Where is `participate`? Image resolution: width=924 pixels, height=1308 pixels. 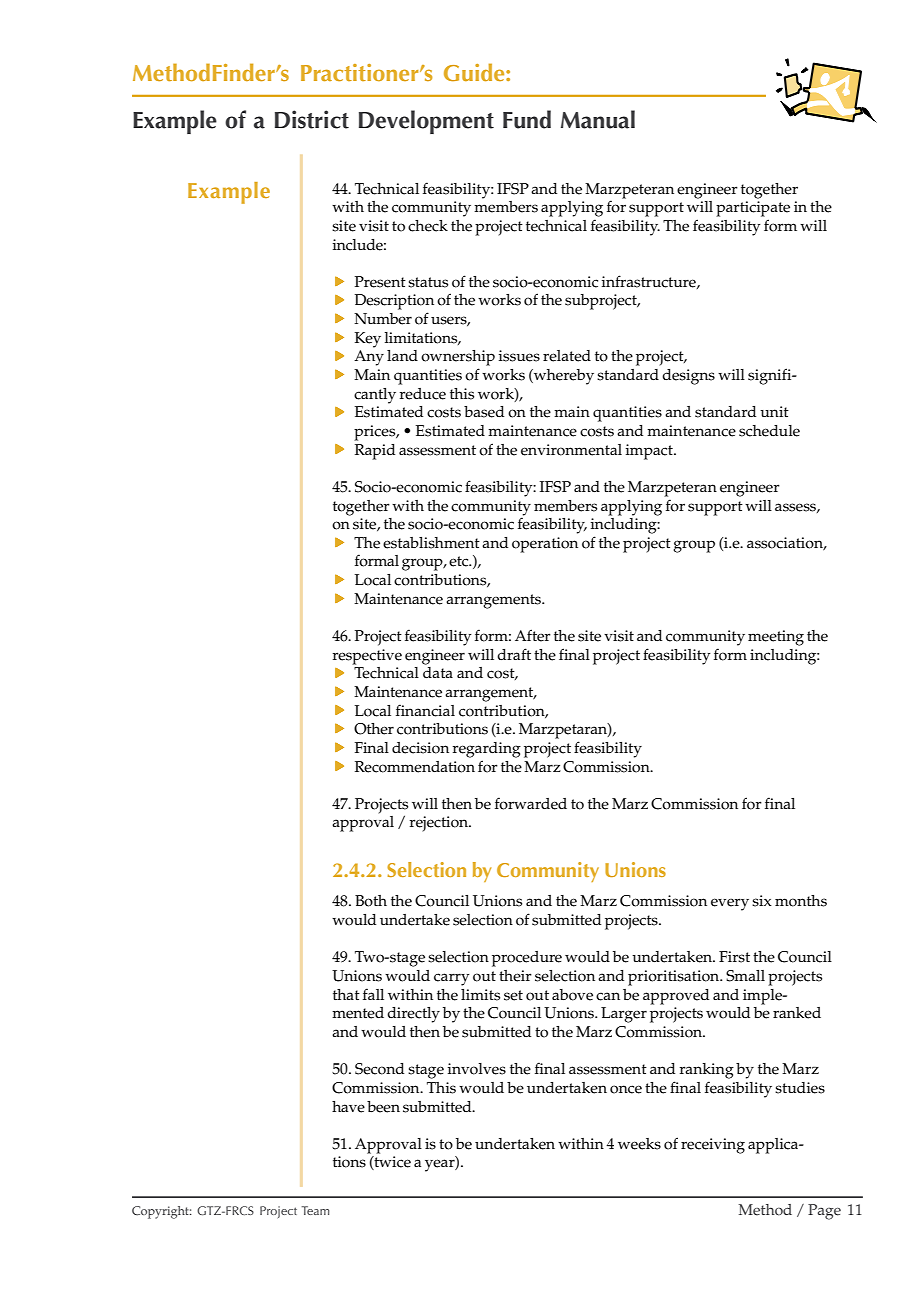
participate is located at coordinates (753, 209).
